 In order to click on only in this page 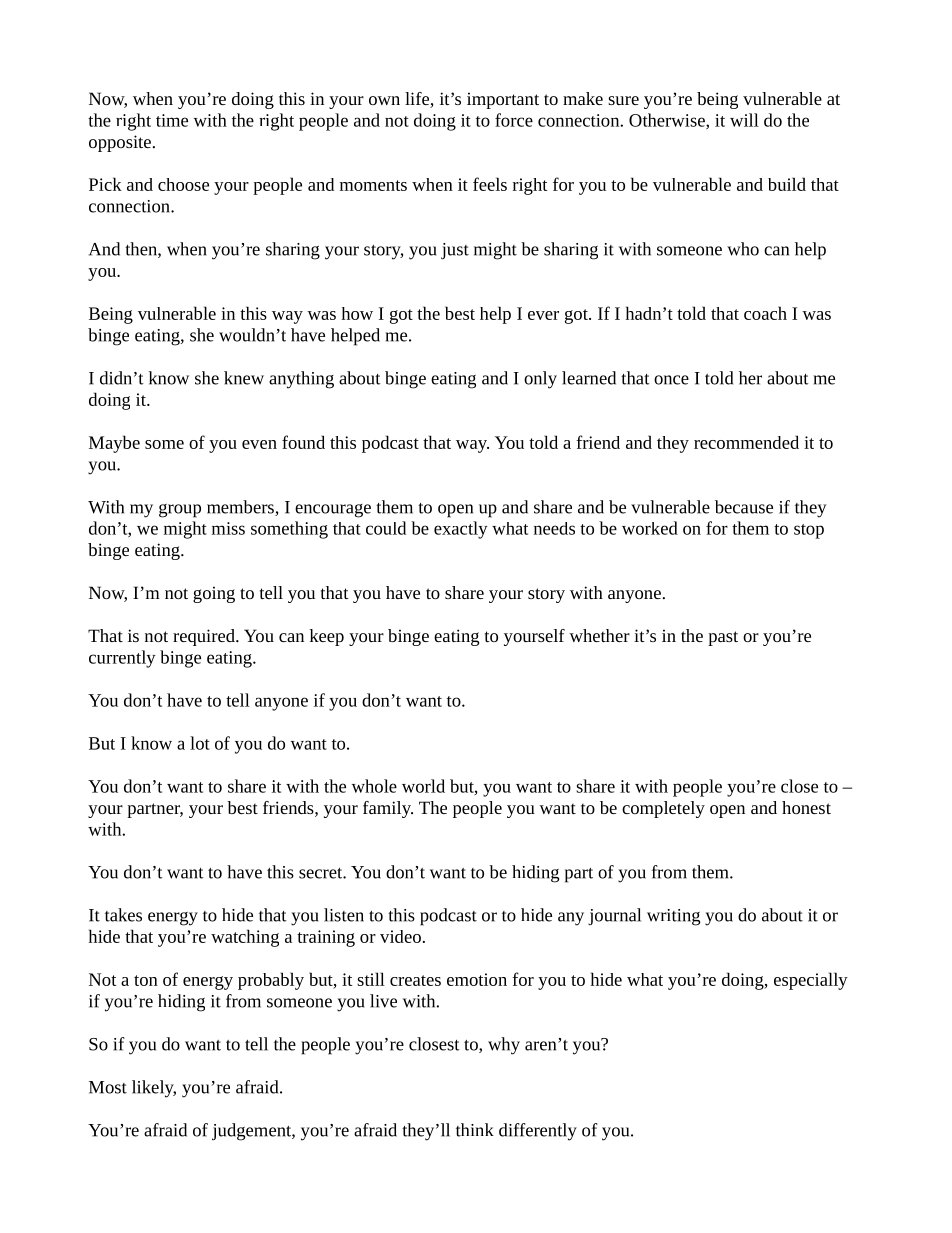, I will do `click(540, 380)`.
